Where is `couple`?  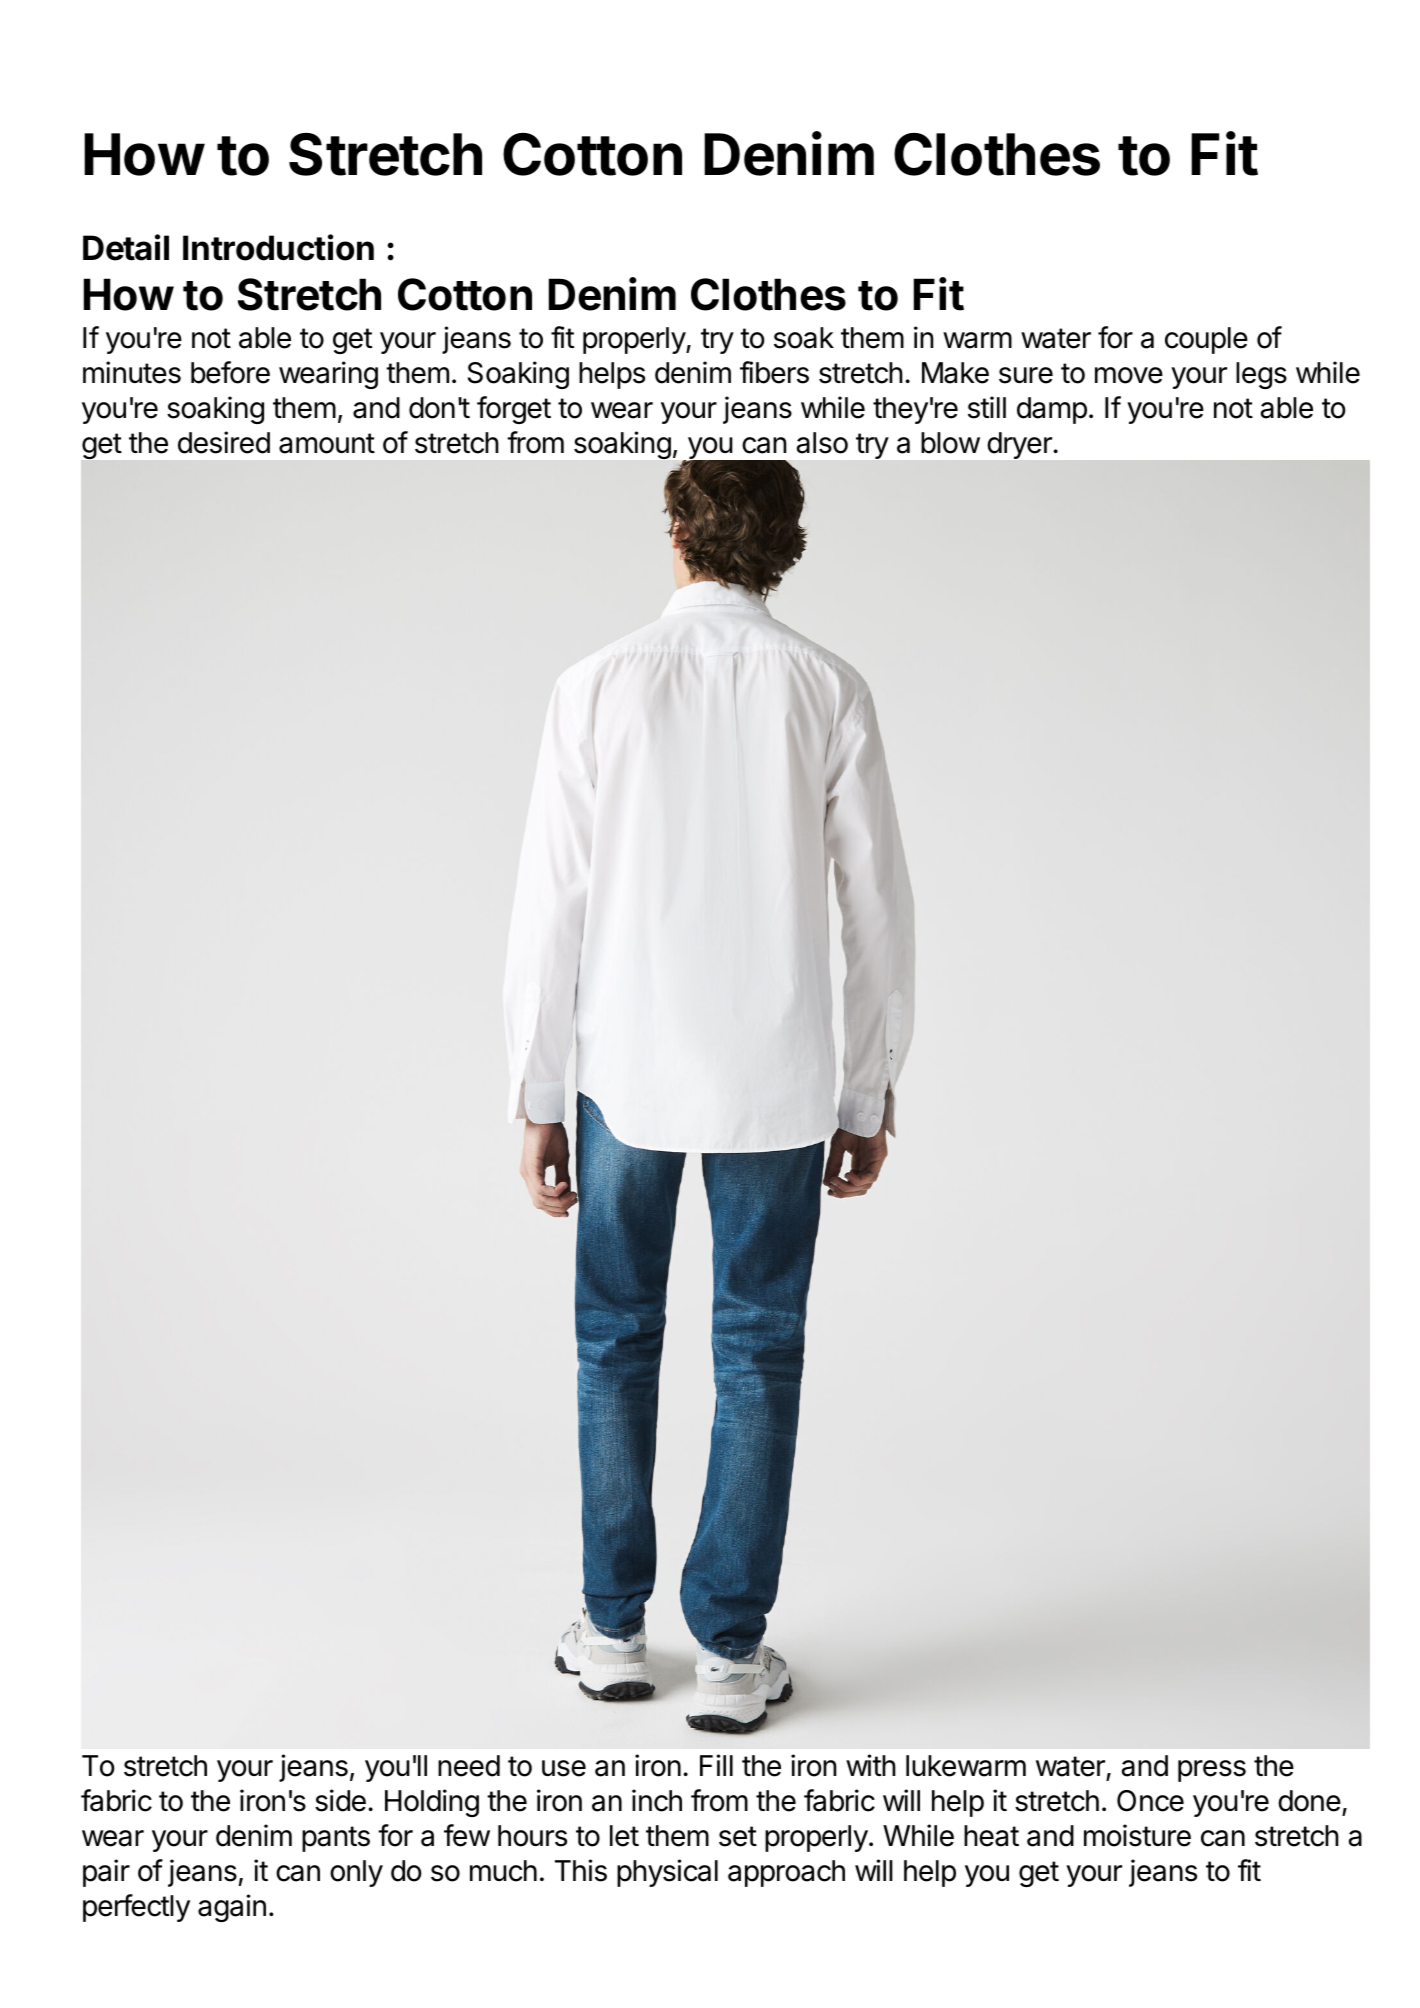
couple is located at coordinates (1206, 340).
